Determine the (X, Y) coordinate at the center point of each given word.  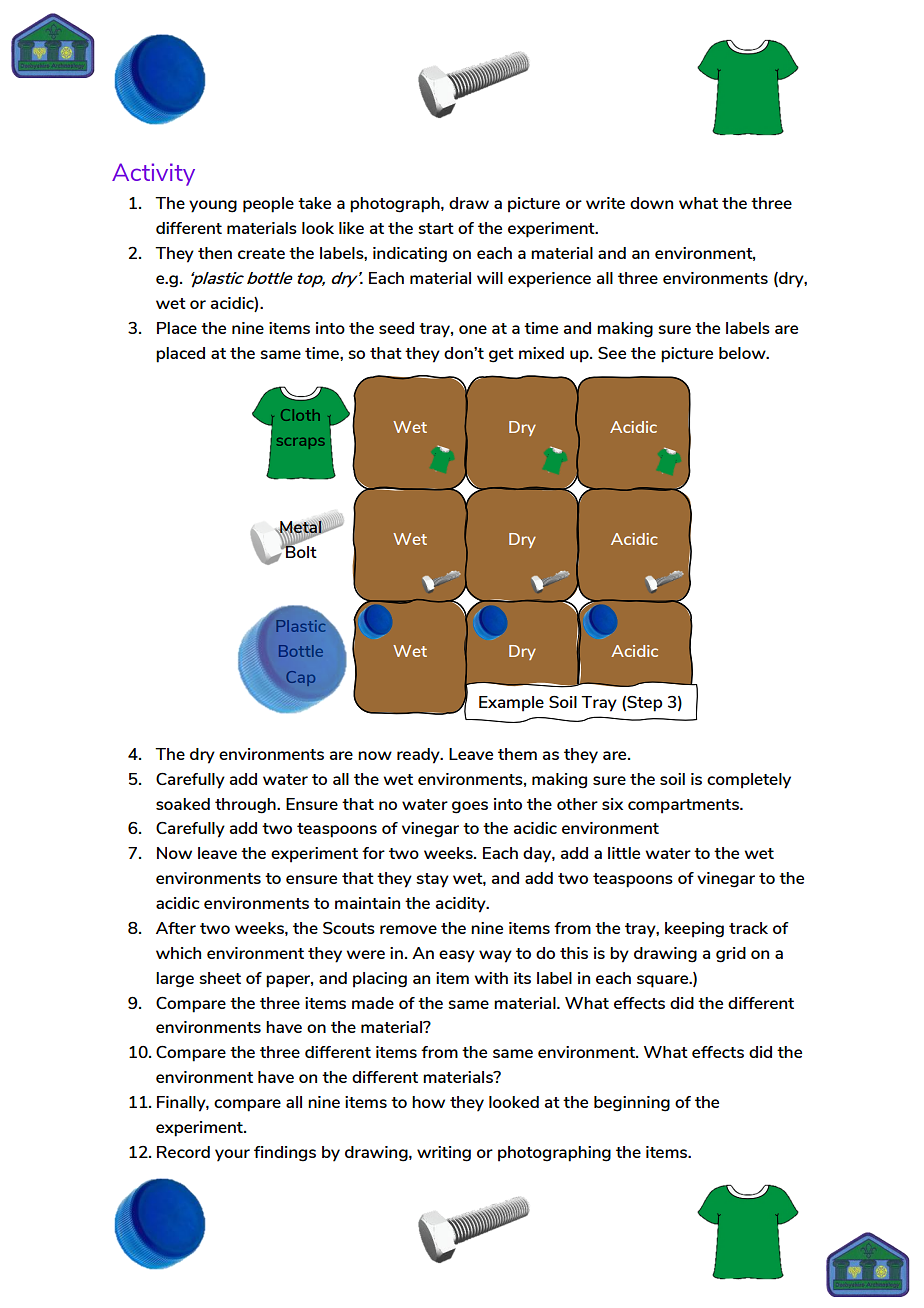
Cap (300, 678)
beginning (632, 1104)
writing (444, 1154)
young (213, 206)
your (232, 1155)
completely (749, 781)
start (436, 228)
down (651, 203)
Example (511, 704)
